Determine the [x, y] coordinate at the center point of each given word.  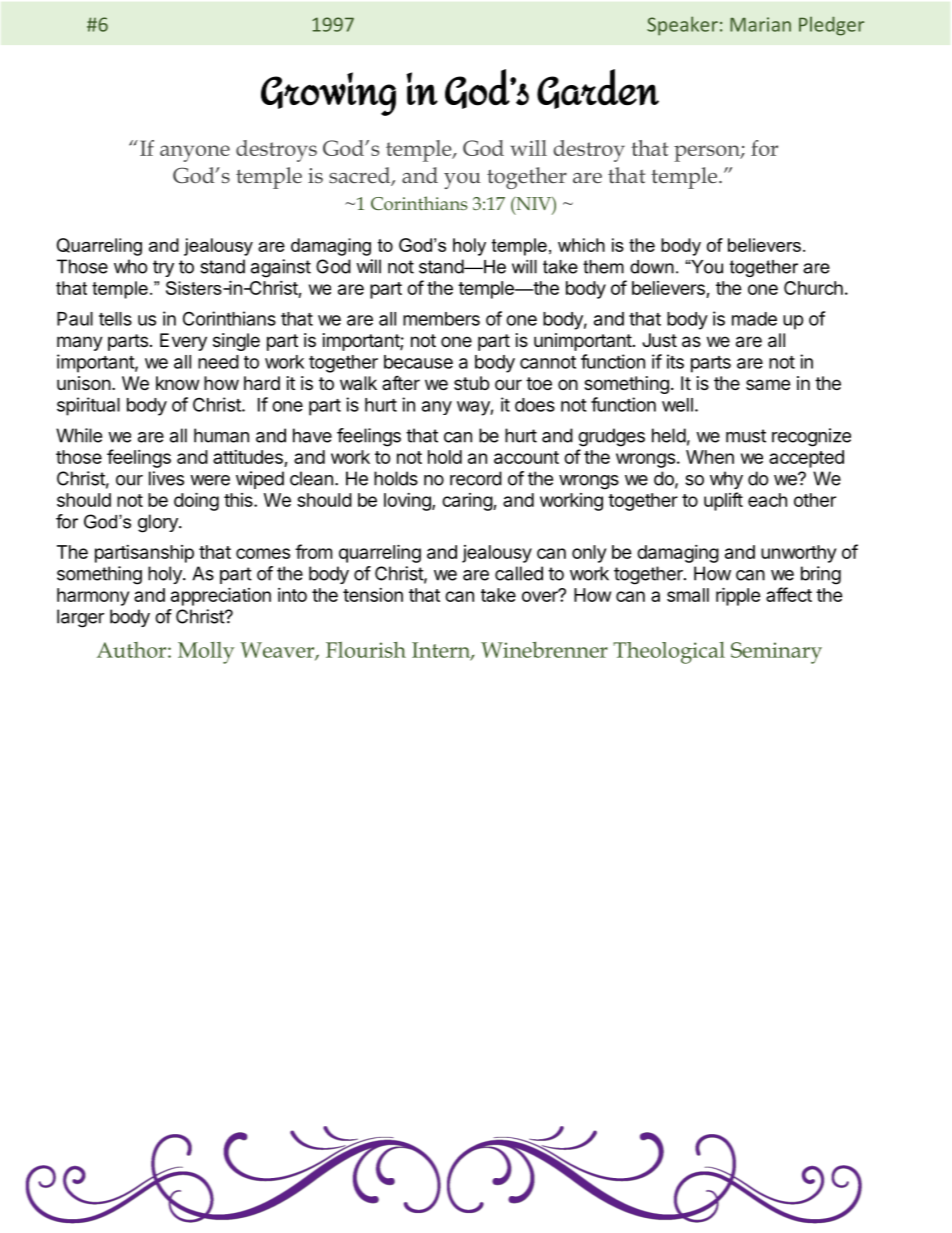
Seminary [776, 653]
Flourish [366, 650]
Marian [760, 24]
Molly [206, 653]
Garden [598, 89]
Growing [328, 94]
